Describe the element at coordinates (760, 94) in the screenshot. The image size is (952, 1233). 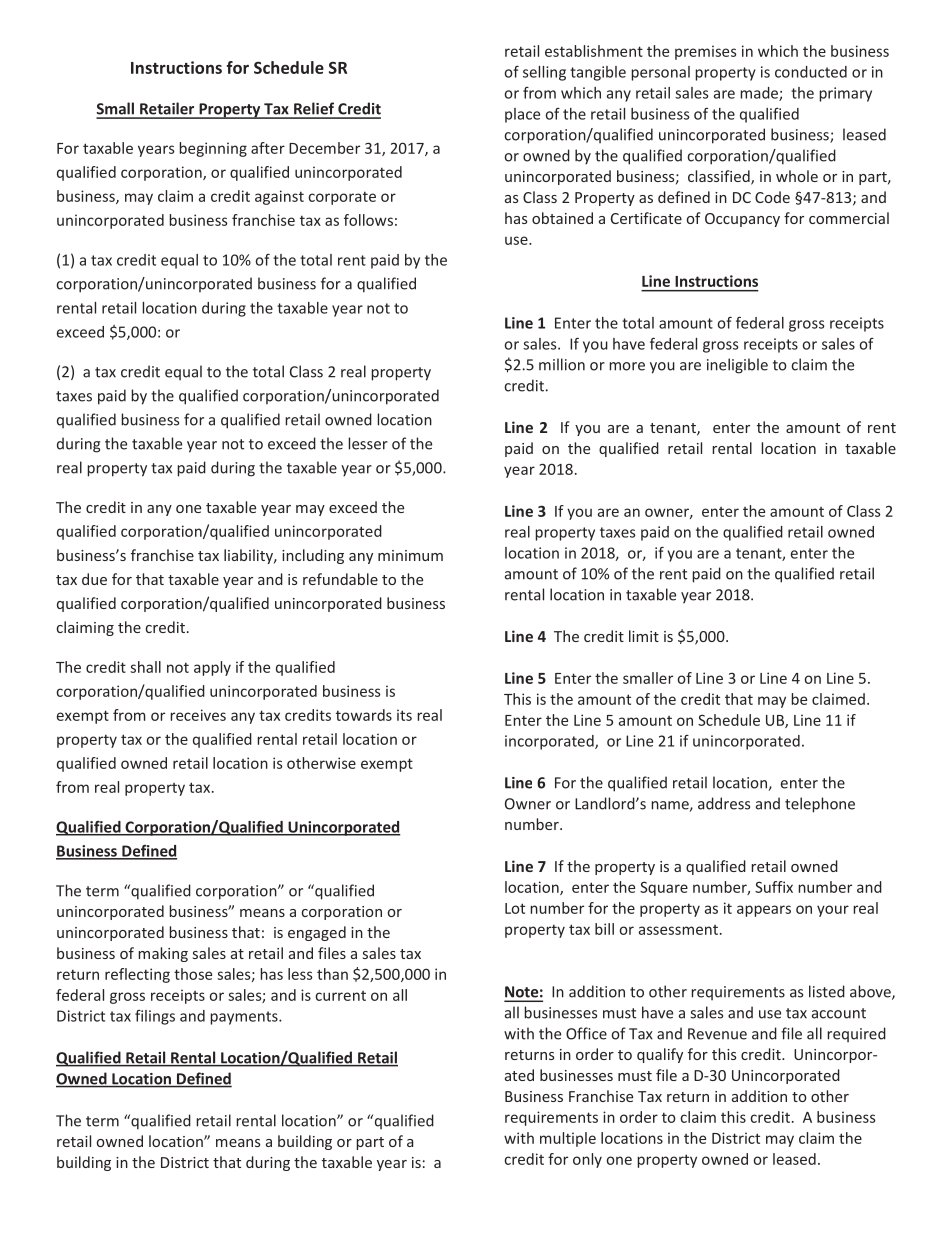
I see `made` at that location.
